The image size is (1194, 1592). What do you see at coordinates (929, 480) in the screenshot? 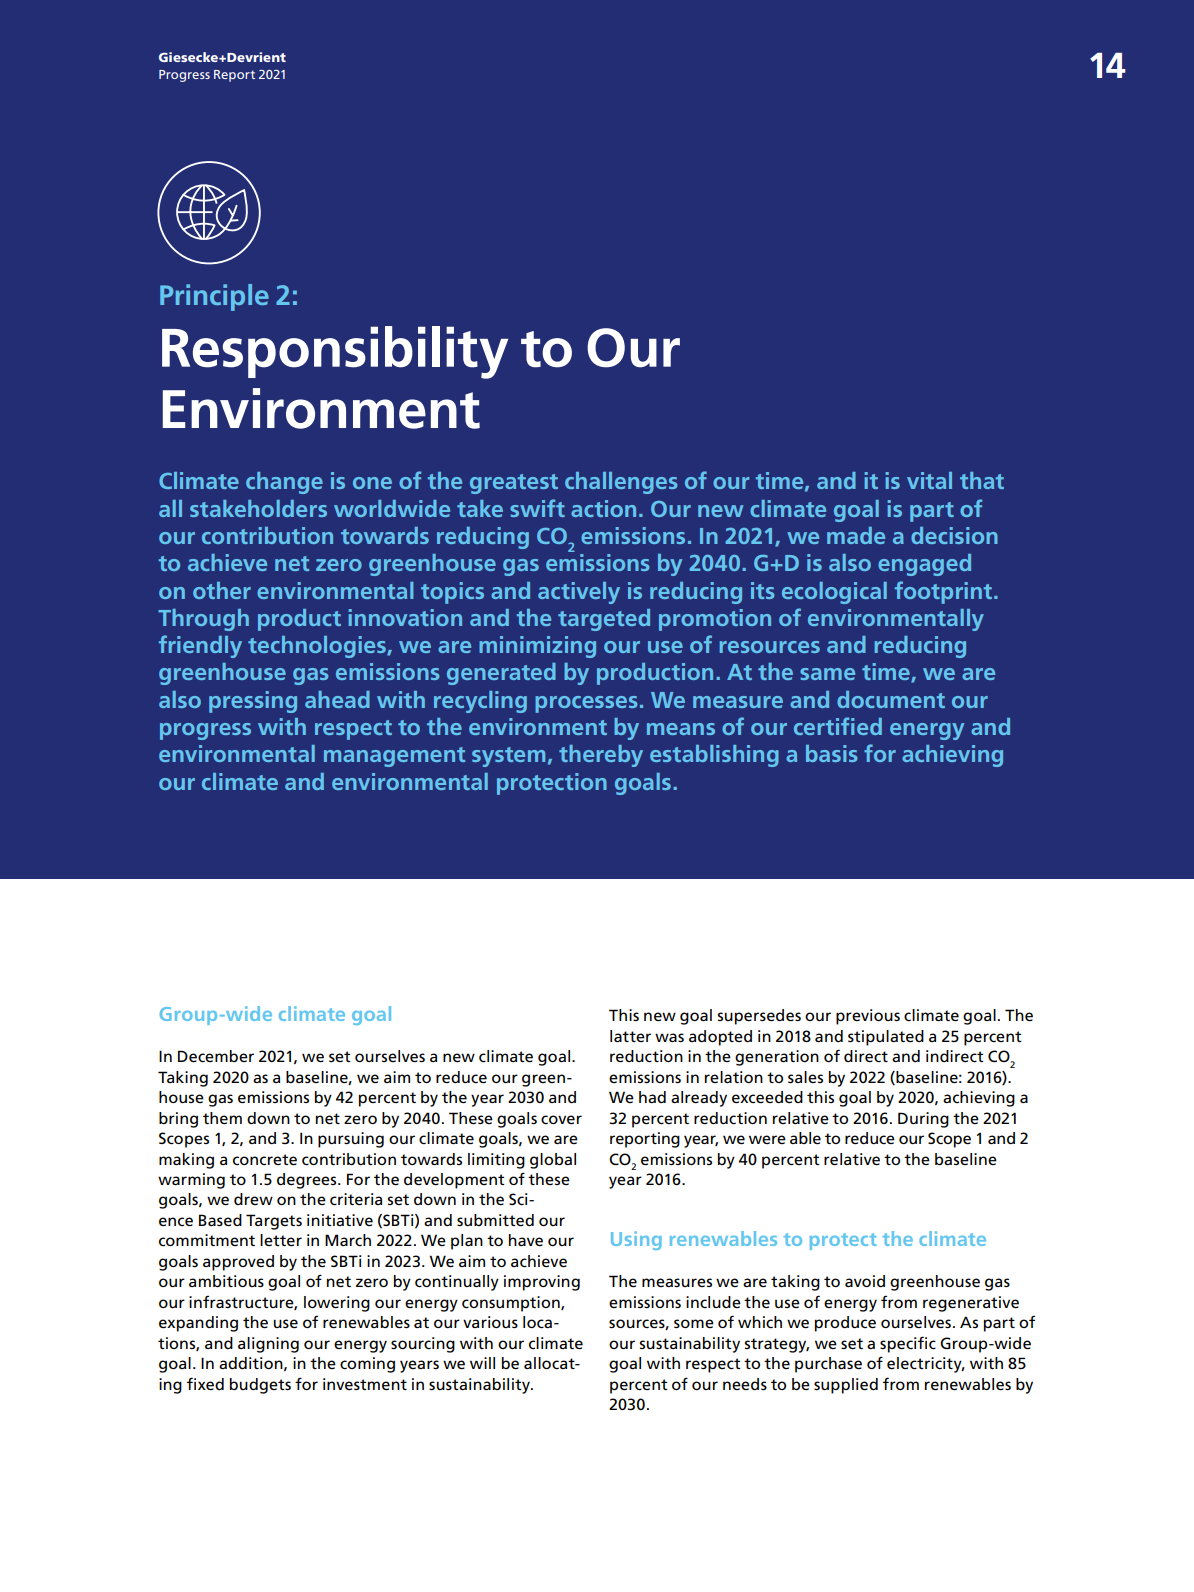
I see `vital` at bounding box center [929, 480].
